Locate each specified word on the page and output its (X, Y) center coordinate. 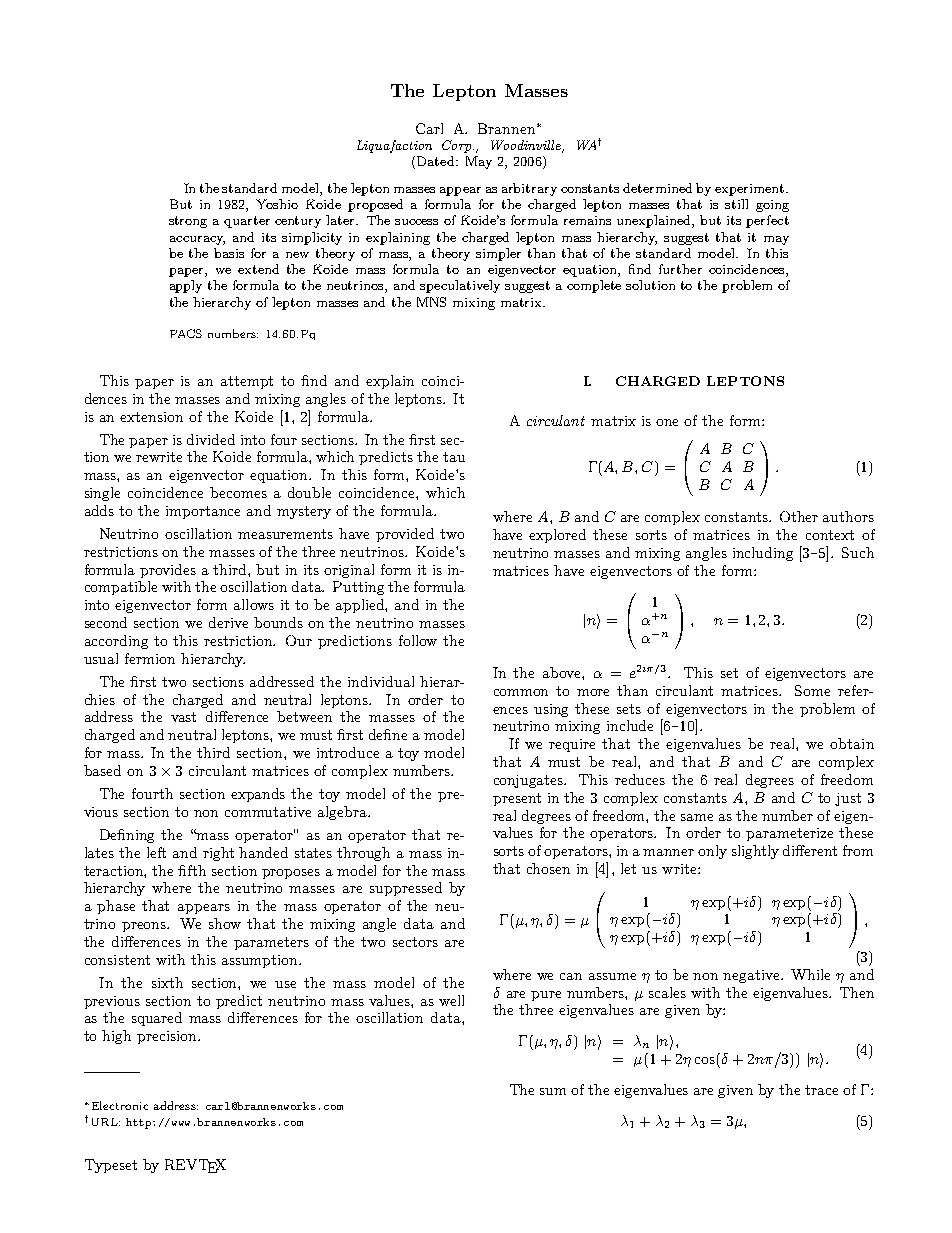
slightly (755, 852)
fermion (150, 658)
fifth (192, 870)
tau (454, 457)
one (667, 422)
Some (812, 690)
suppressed (406, 889)
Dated (437, 161)
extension (151, 417)
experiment (751, 190)
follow (418, 640)
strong (188, 222)
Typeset (111, 1166)
